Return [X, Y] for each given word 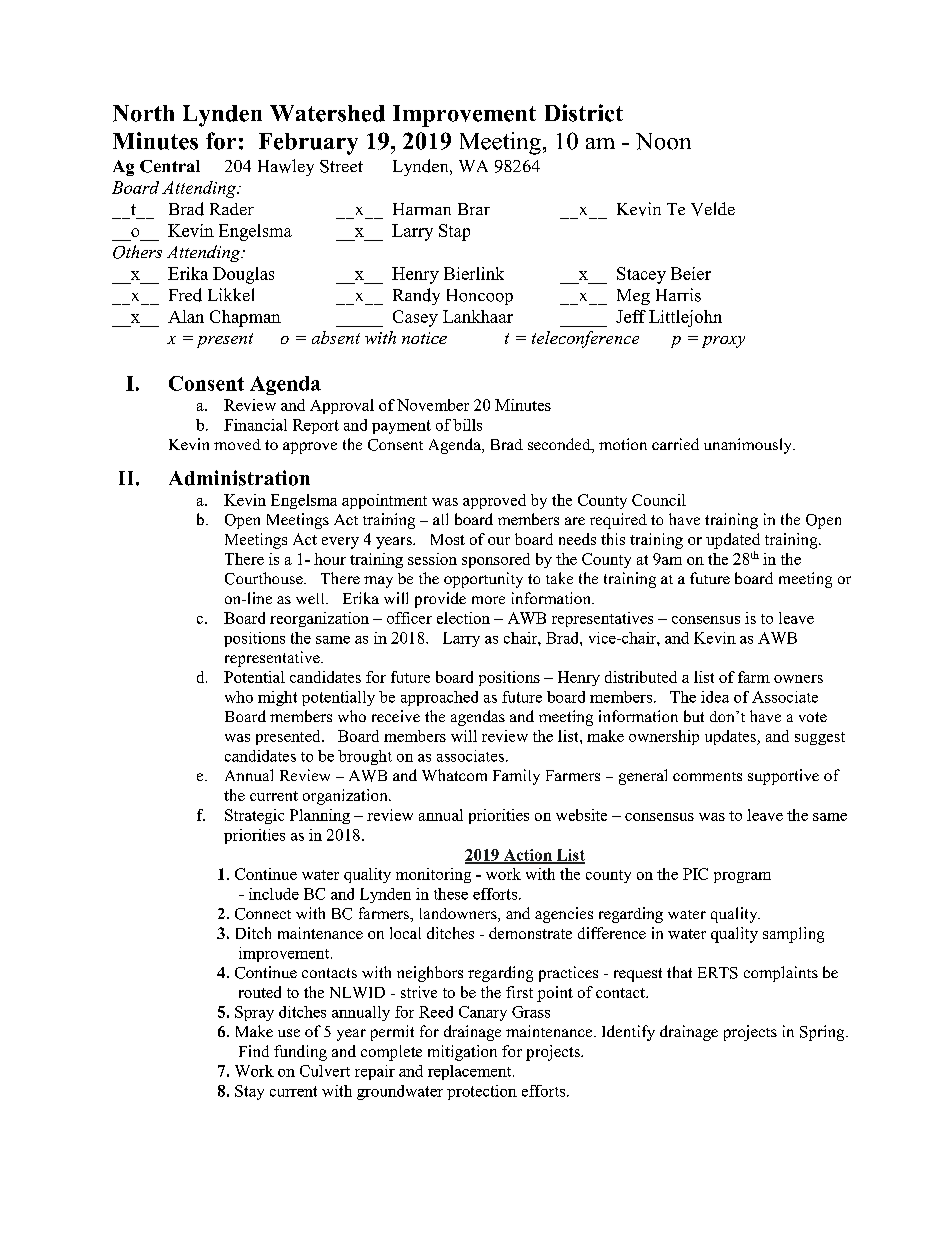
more [488, 600]
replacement [471, 1072]
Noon [663, 141]
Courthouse [265, 578]
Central [170, 166]
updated [733, 541]
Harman [422, 209]
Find [254, 1051]
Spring [823, 1033]
